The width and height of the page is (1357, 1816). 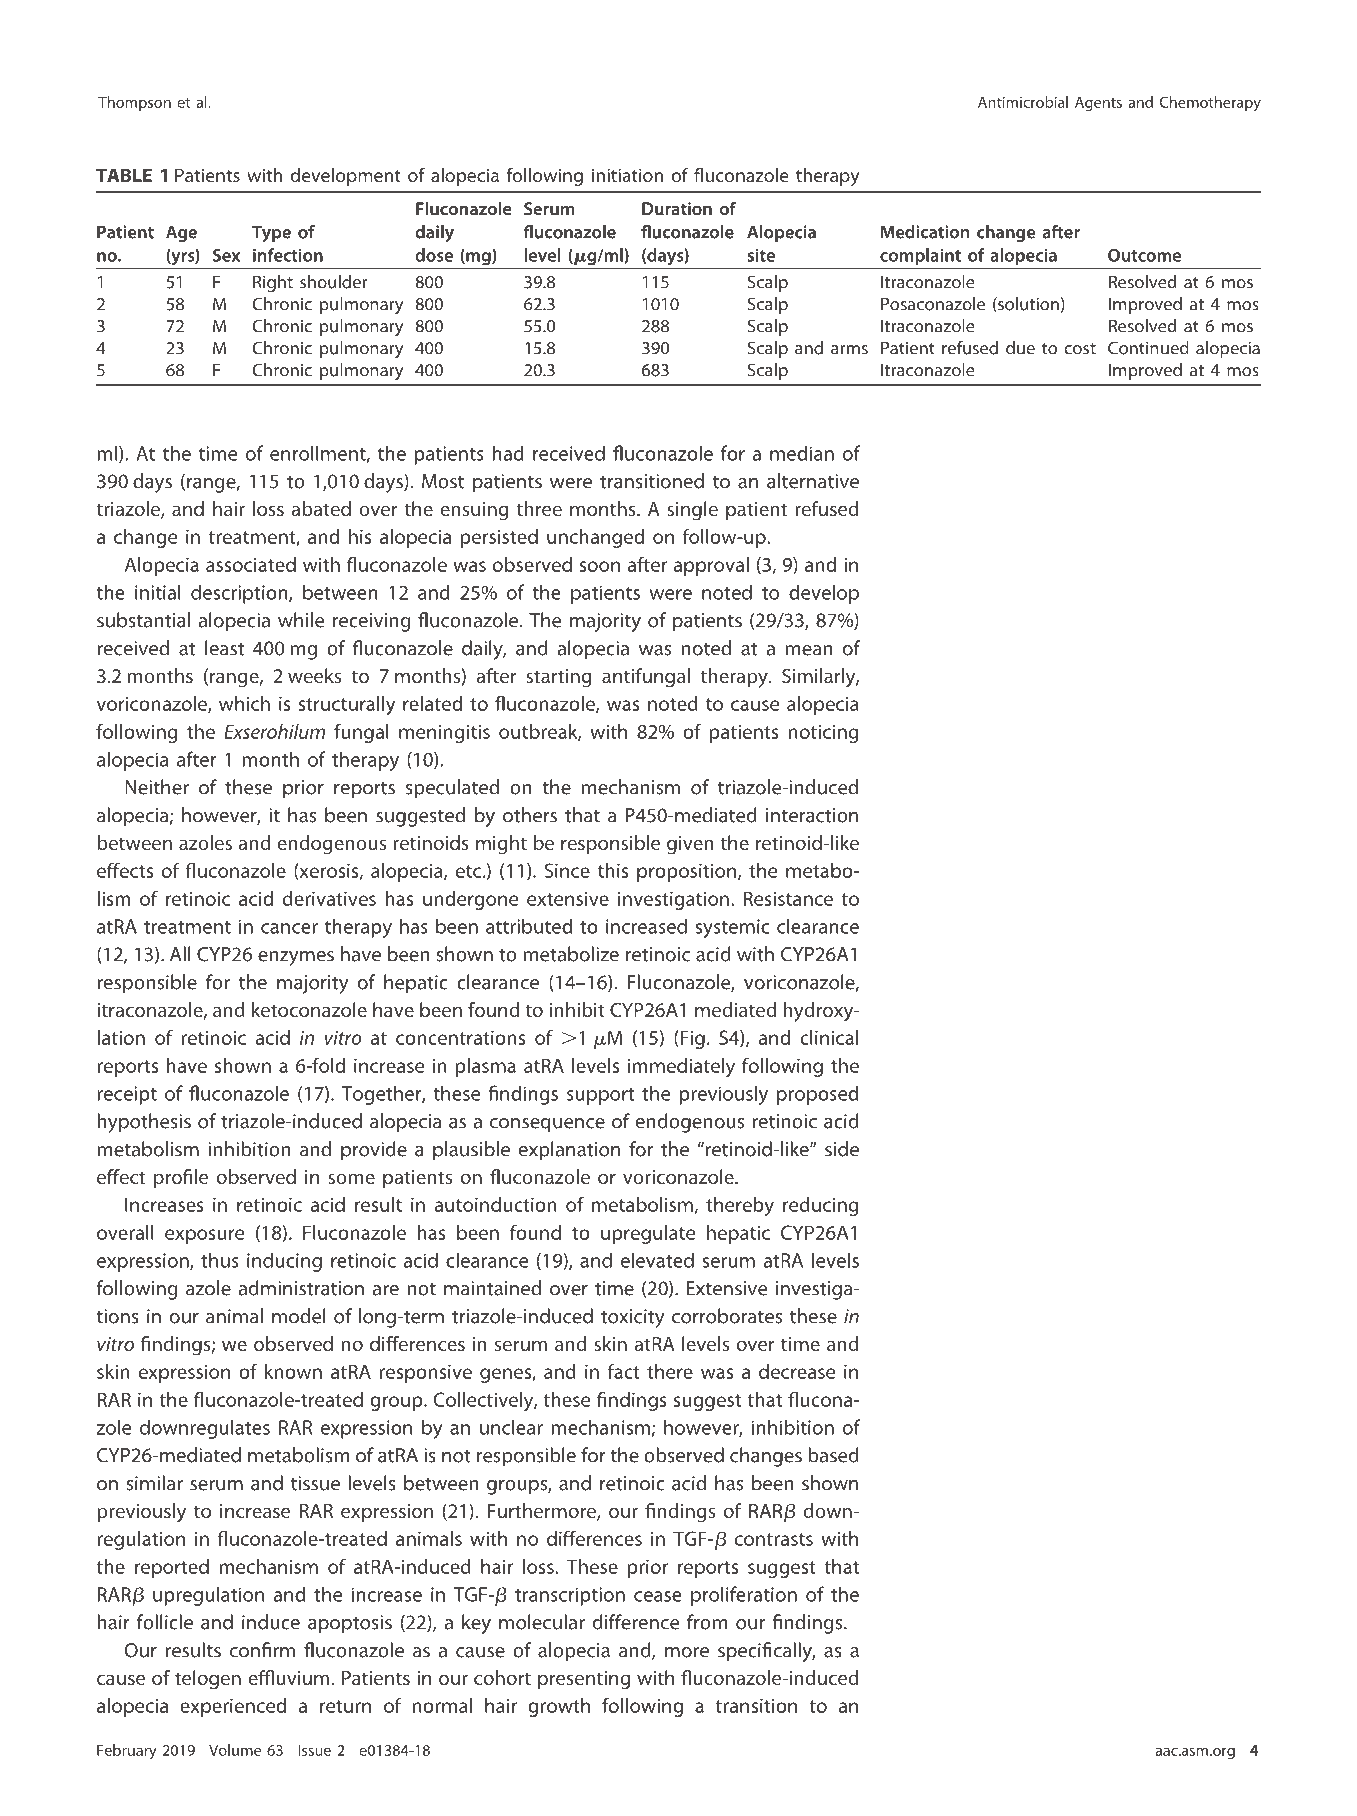 I want to click on experienced, so click(x=233, y=1707).
